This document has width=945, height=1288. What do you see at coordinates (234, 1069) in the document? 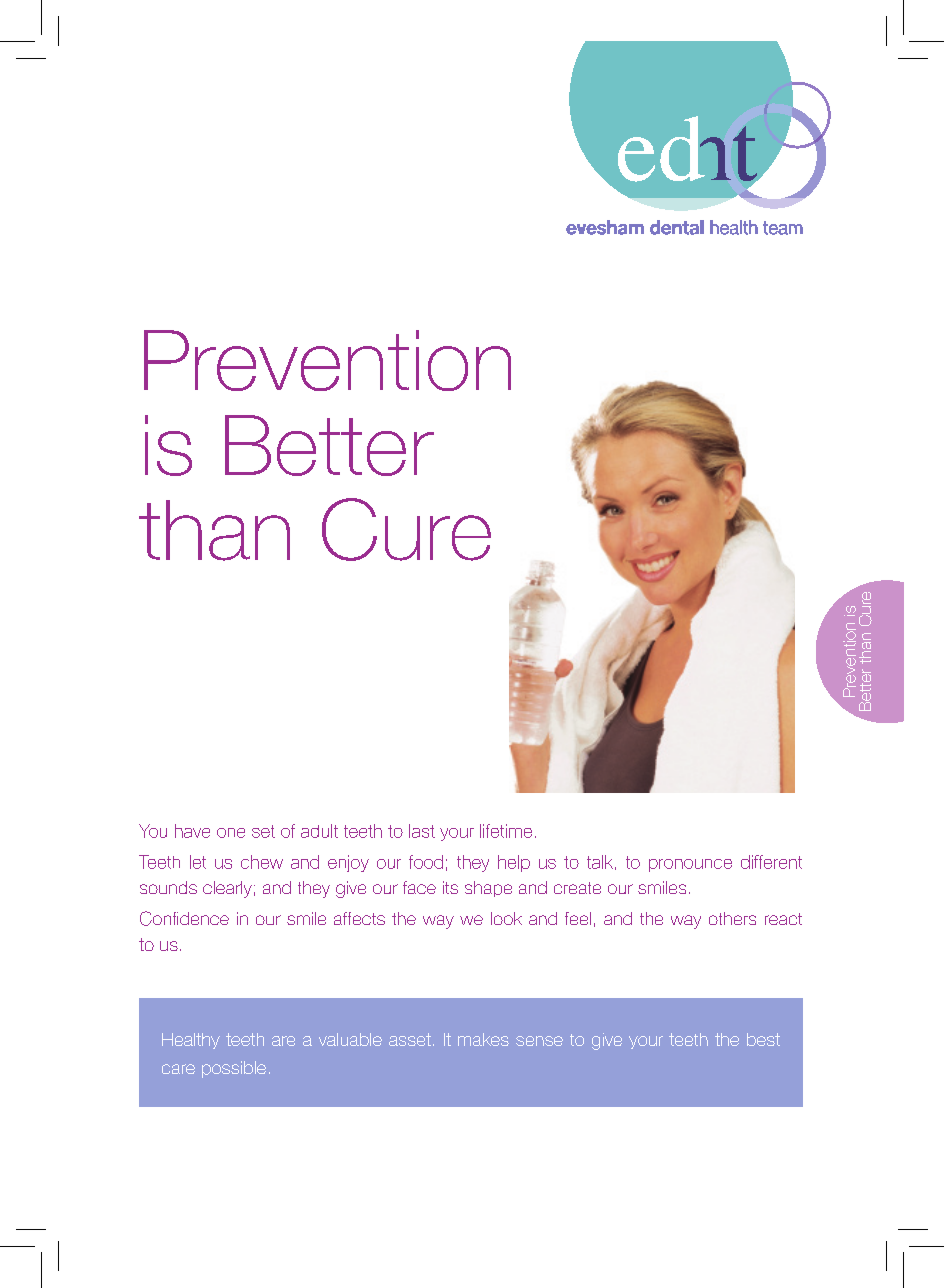
I see `possible` at bounding box center [234, 1069].
